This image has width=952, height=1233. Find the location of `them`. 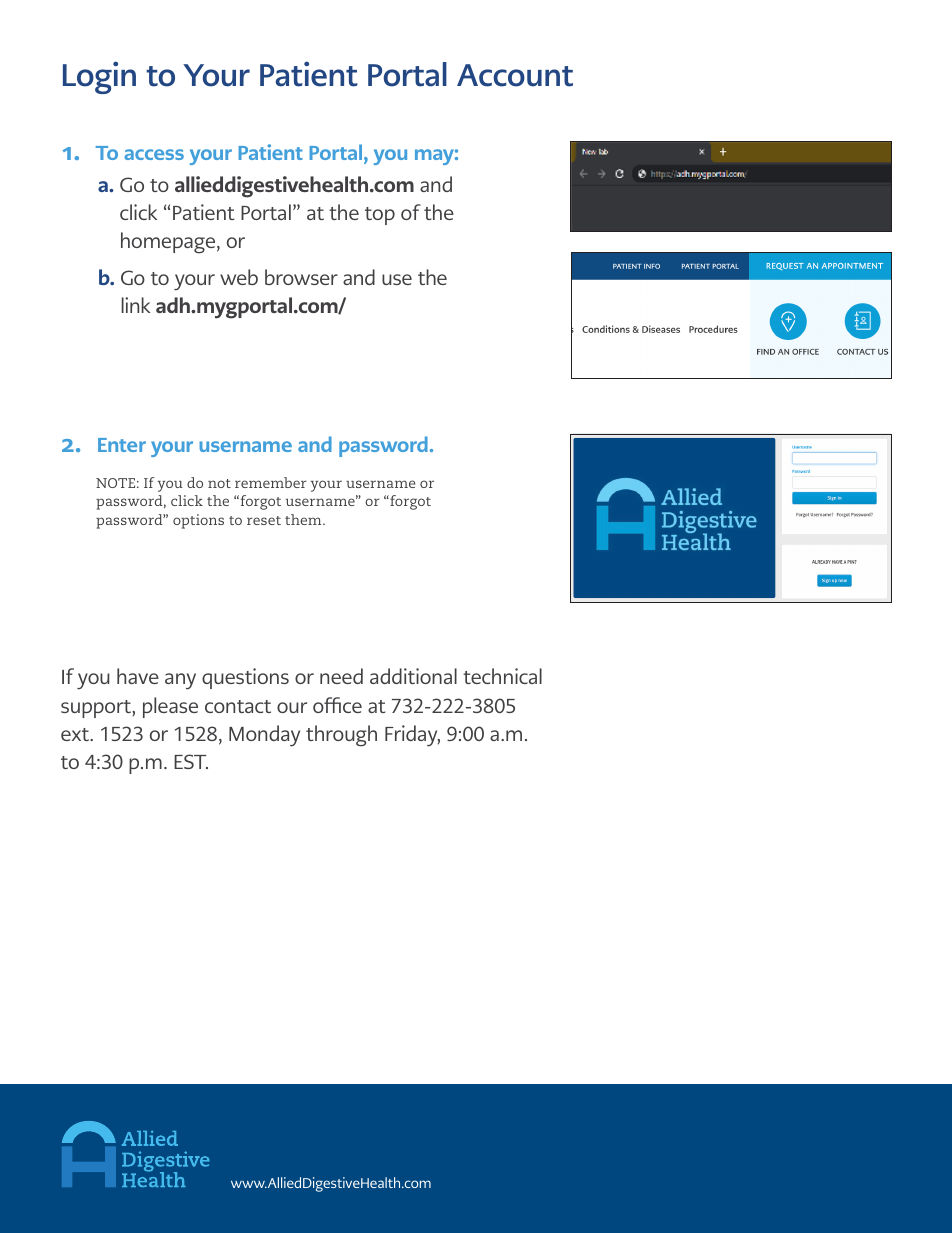

them is located at coordinates (304, 519).
